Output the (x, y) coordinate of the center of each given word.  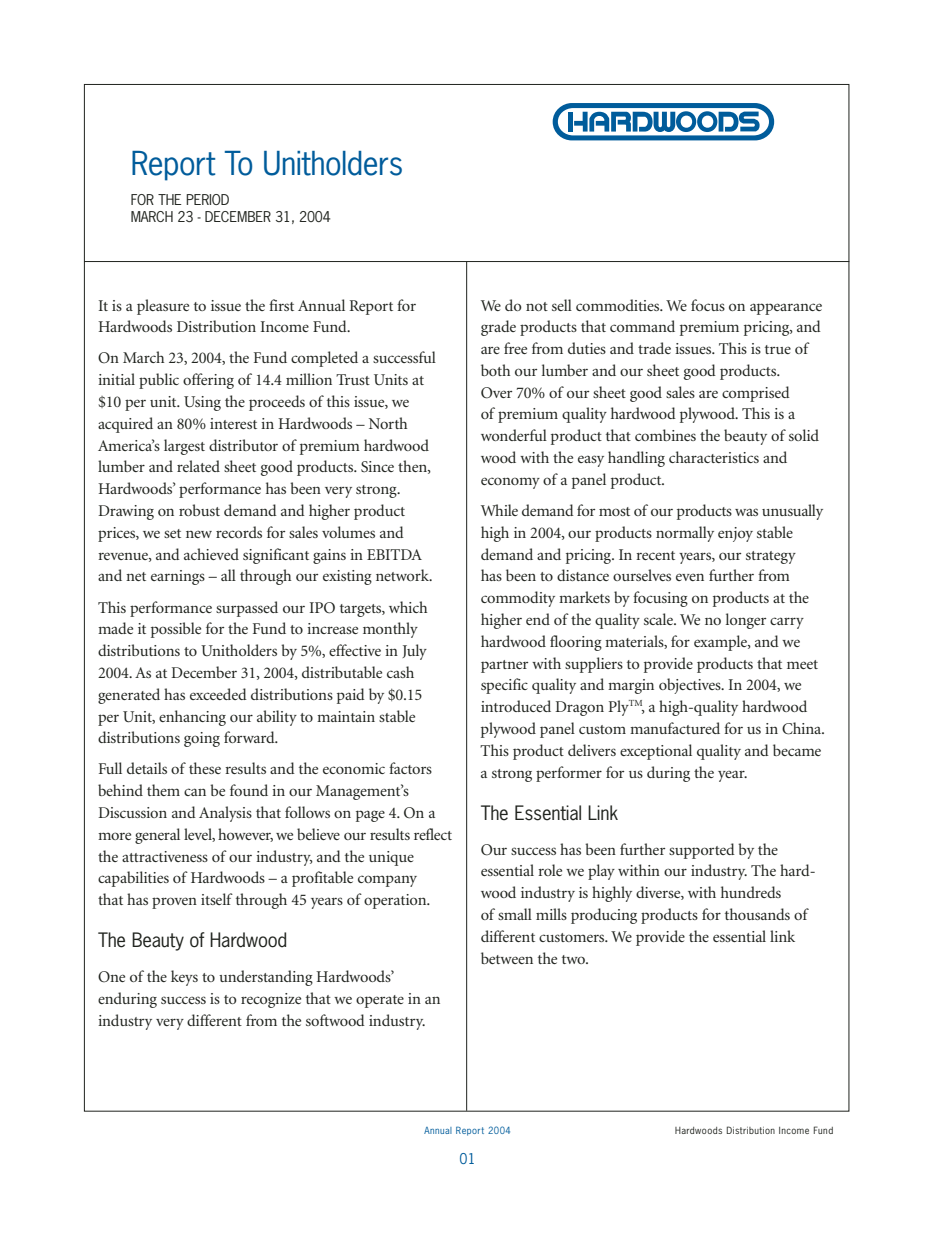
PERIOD (207, 199)
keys (184, 978)
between (507, 958)
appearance (786, 309)
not (537, 306)
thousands (757, 914)
